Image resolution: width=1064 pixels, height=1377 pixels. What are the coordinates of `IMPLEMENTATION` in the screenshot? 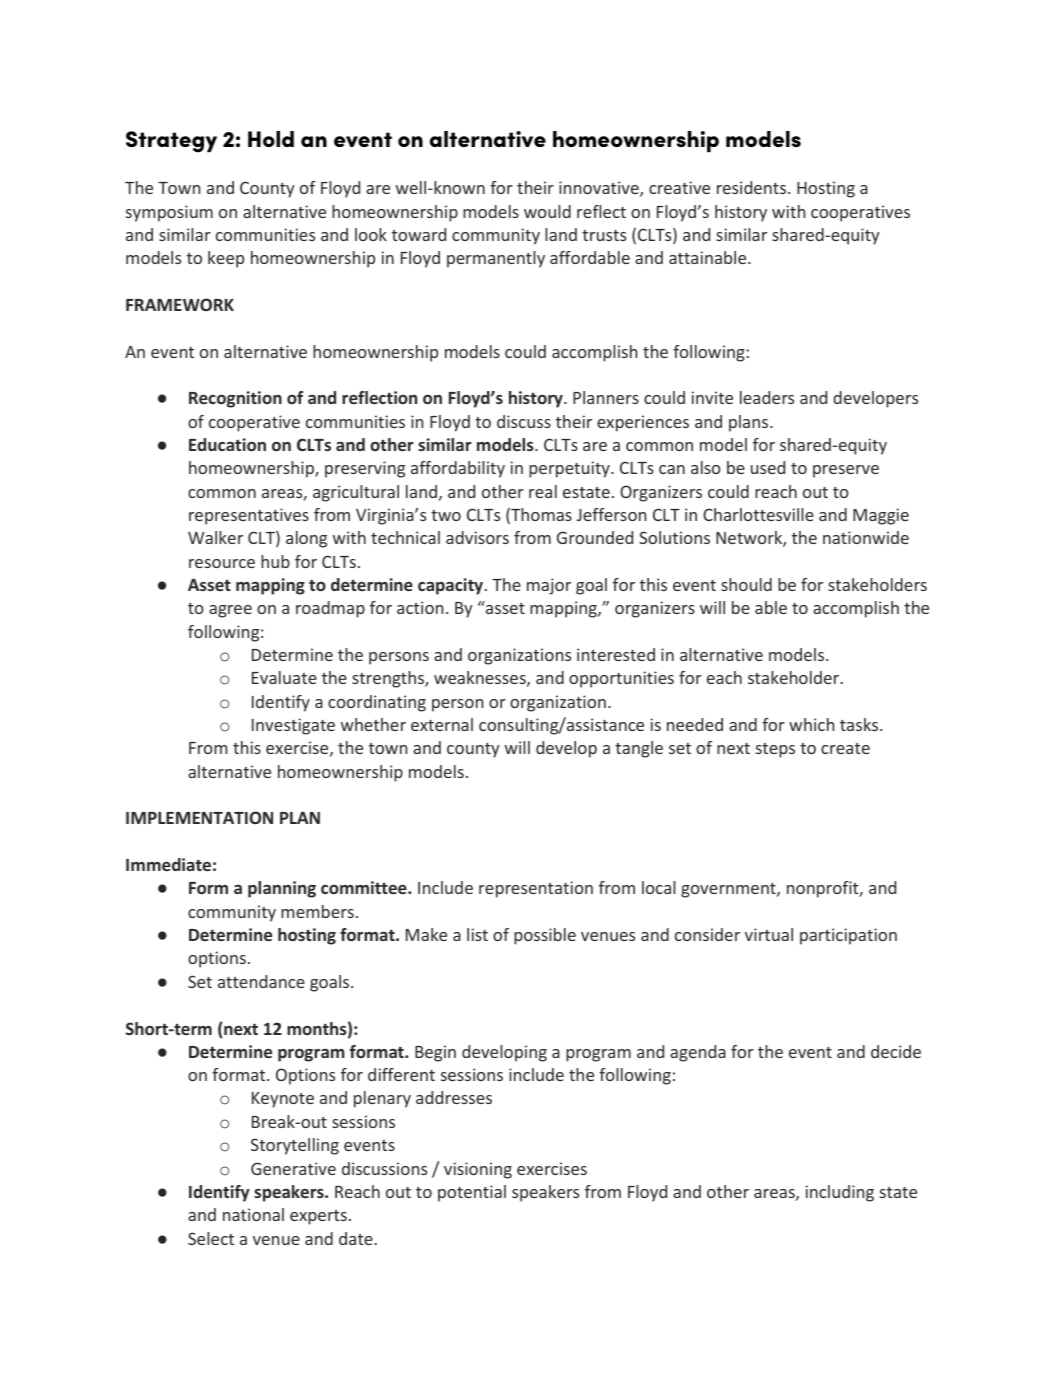 It's located at (199, 817).
